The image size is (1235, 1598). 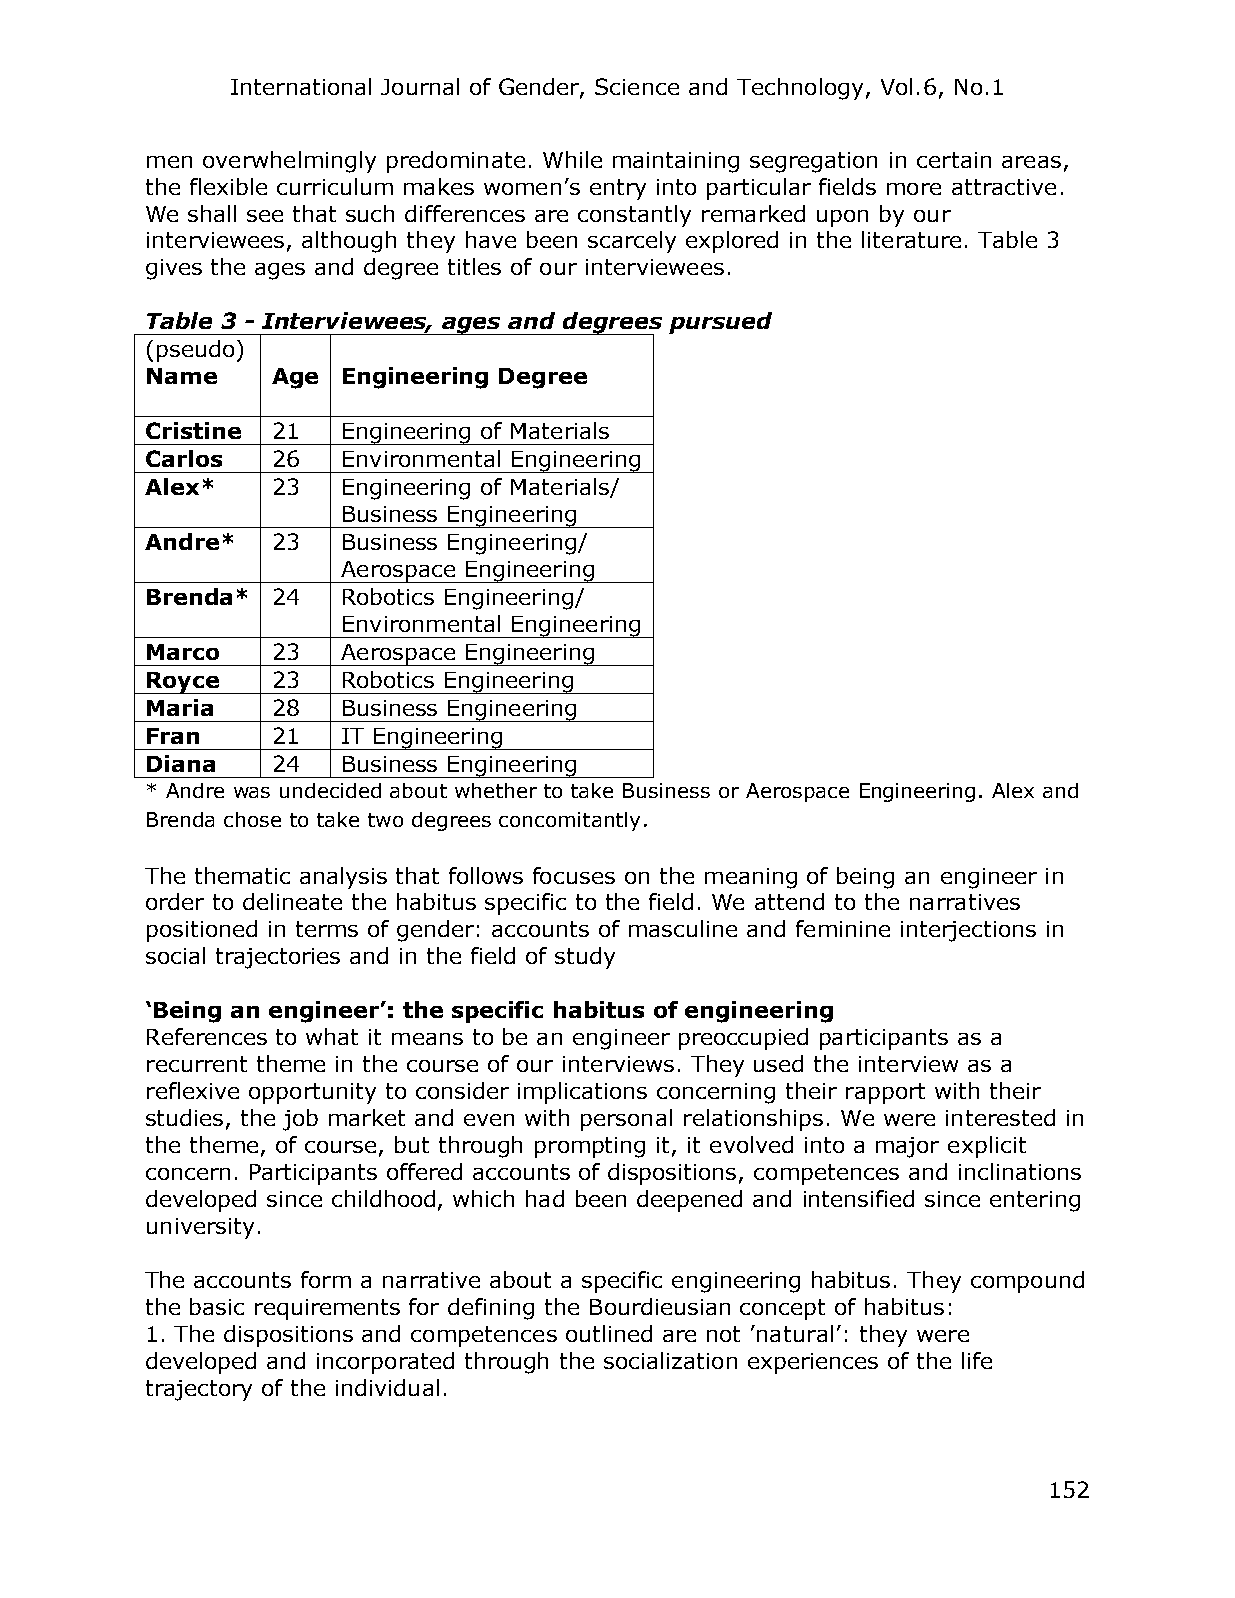 What do you see at coordinates (496, 790) in the screenshot?
I see `whether` at bounding box center [496, 790].
